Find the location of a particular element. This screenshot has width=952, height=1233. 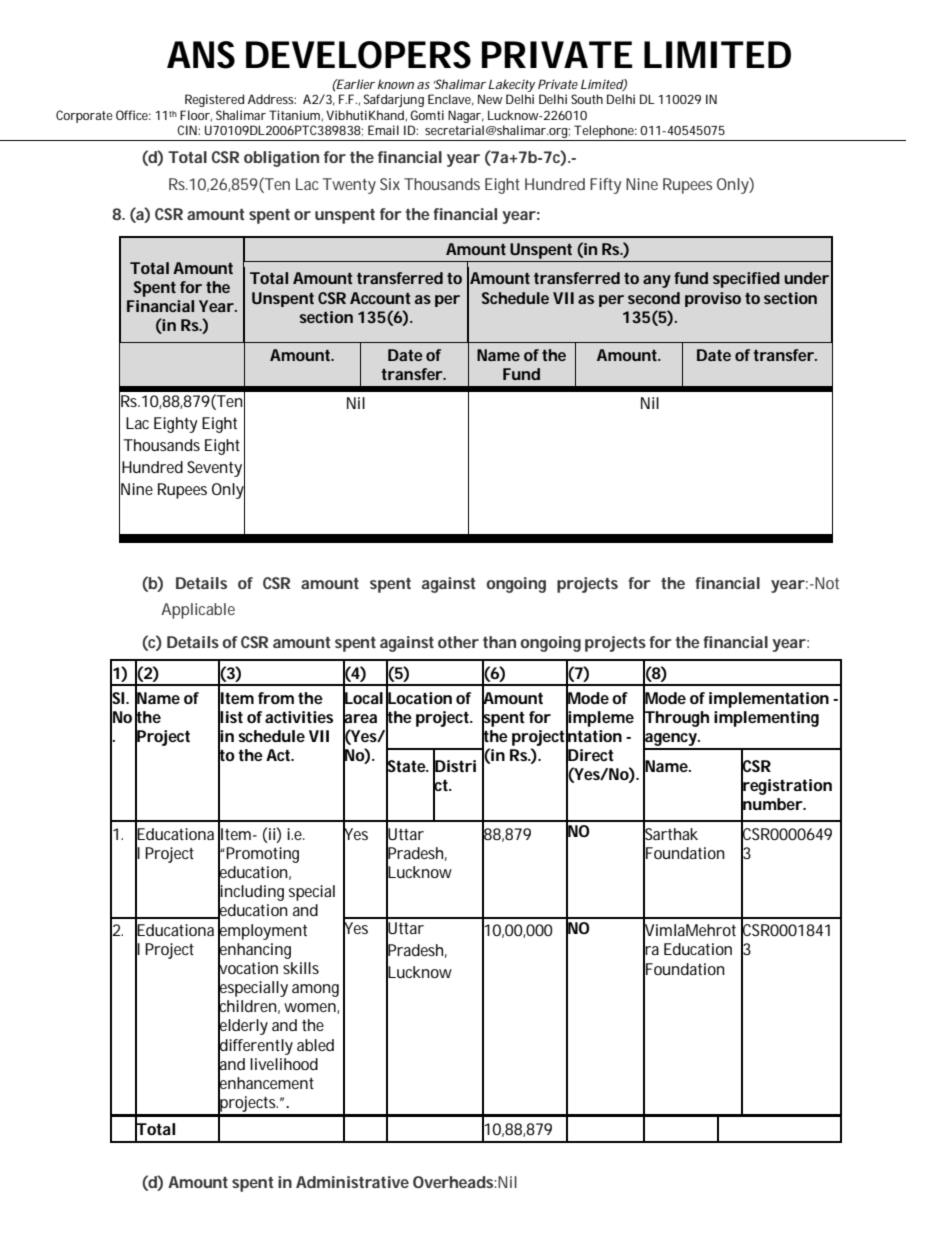

Seventy is located at coordinates (216, 468).
